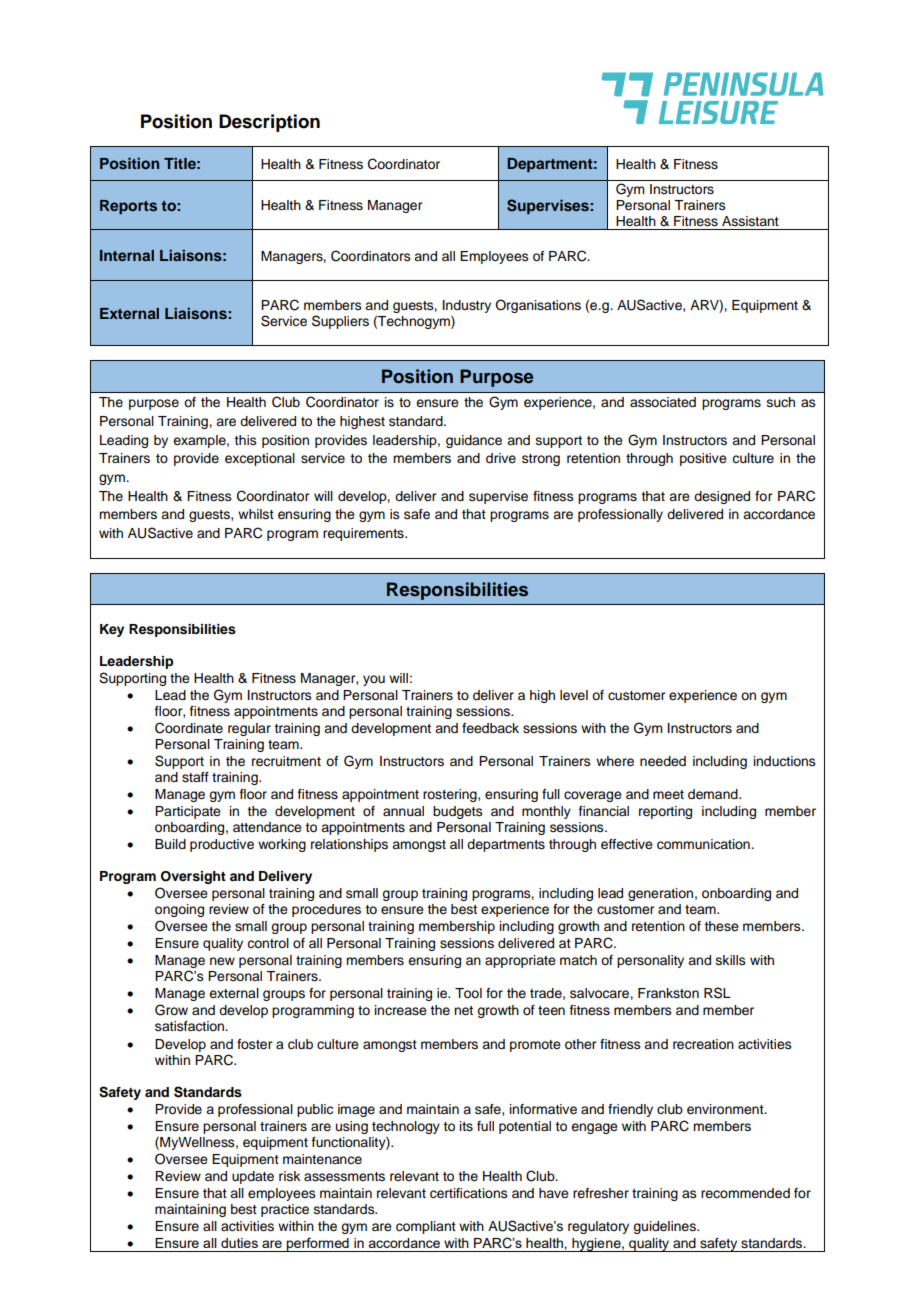 The height and width of the screenshot is (1308, 924). I want to click on this, so click(245, 440).
